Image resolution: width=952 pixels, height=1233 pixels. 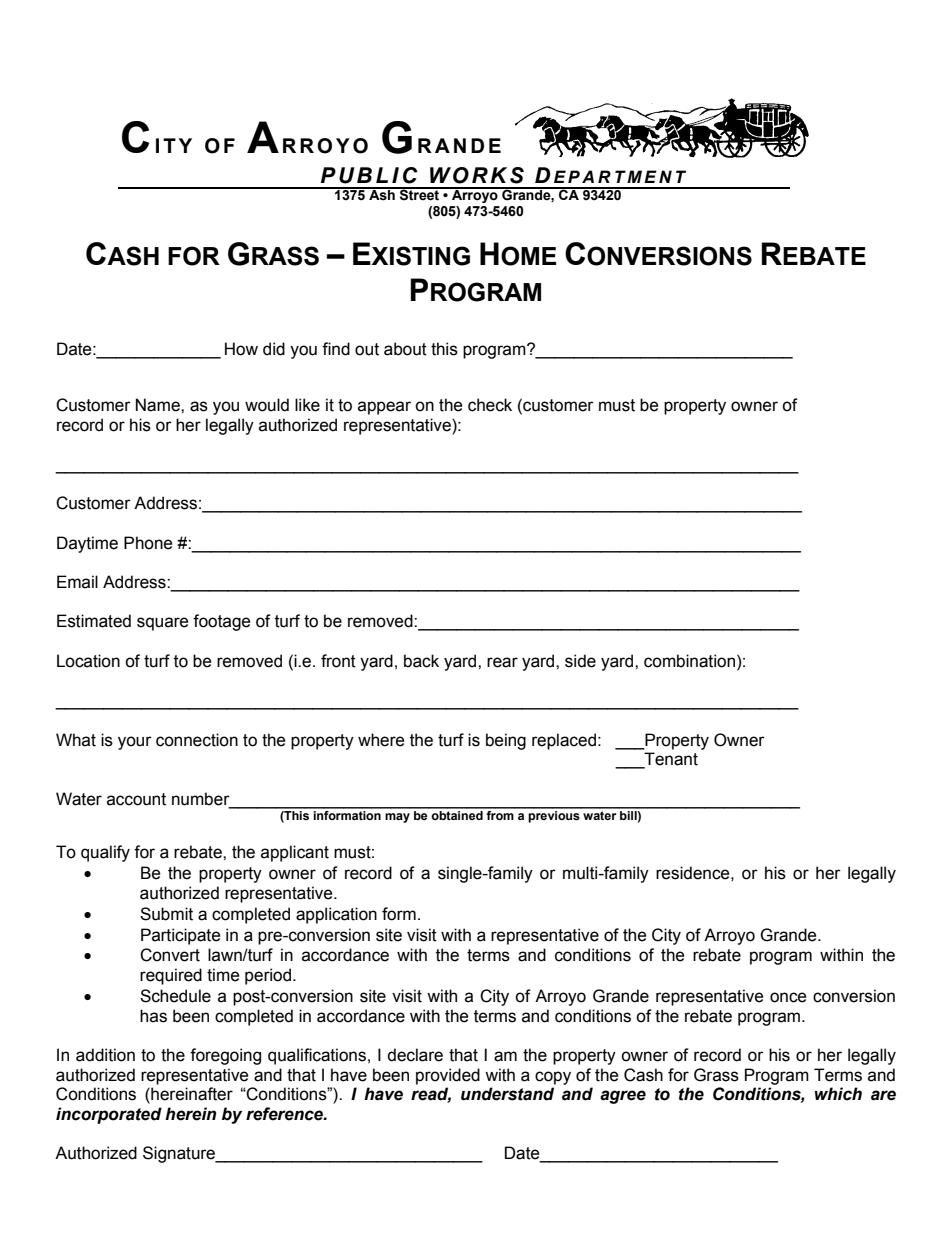 I want to click on which, so click(x=838, y=1094).
